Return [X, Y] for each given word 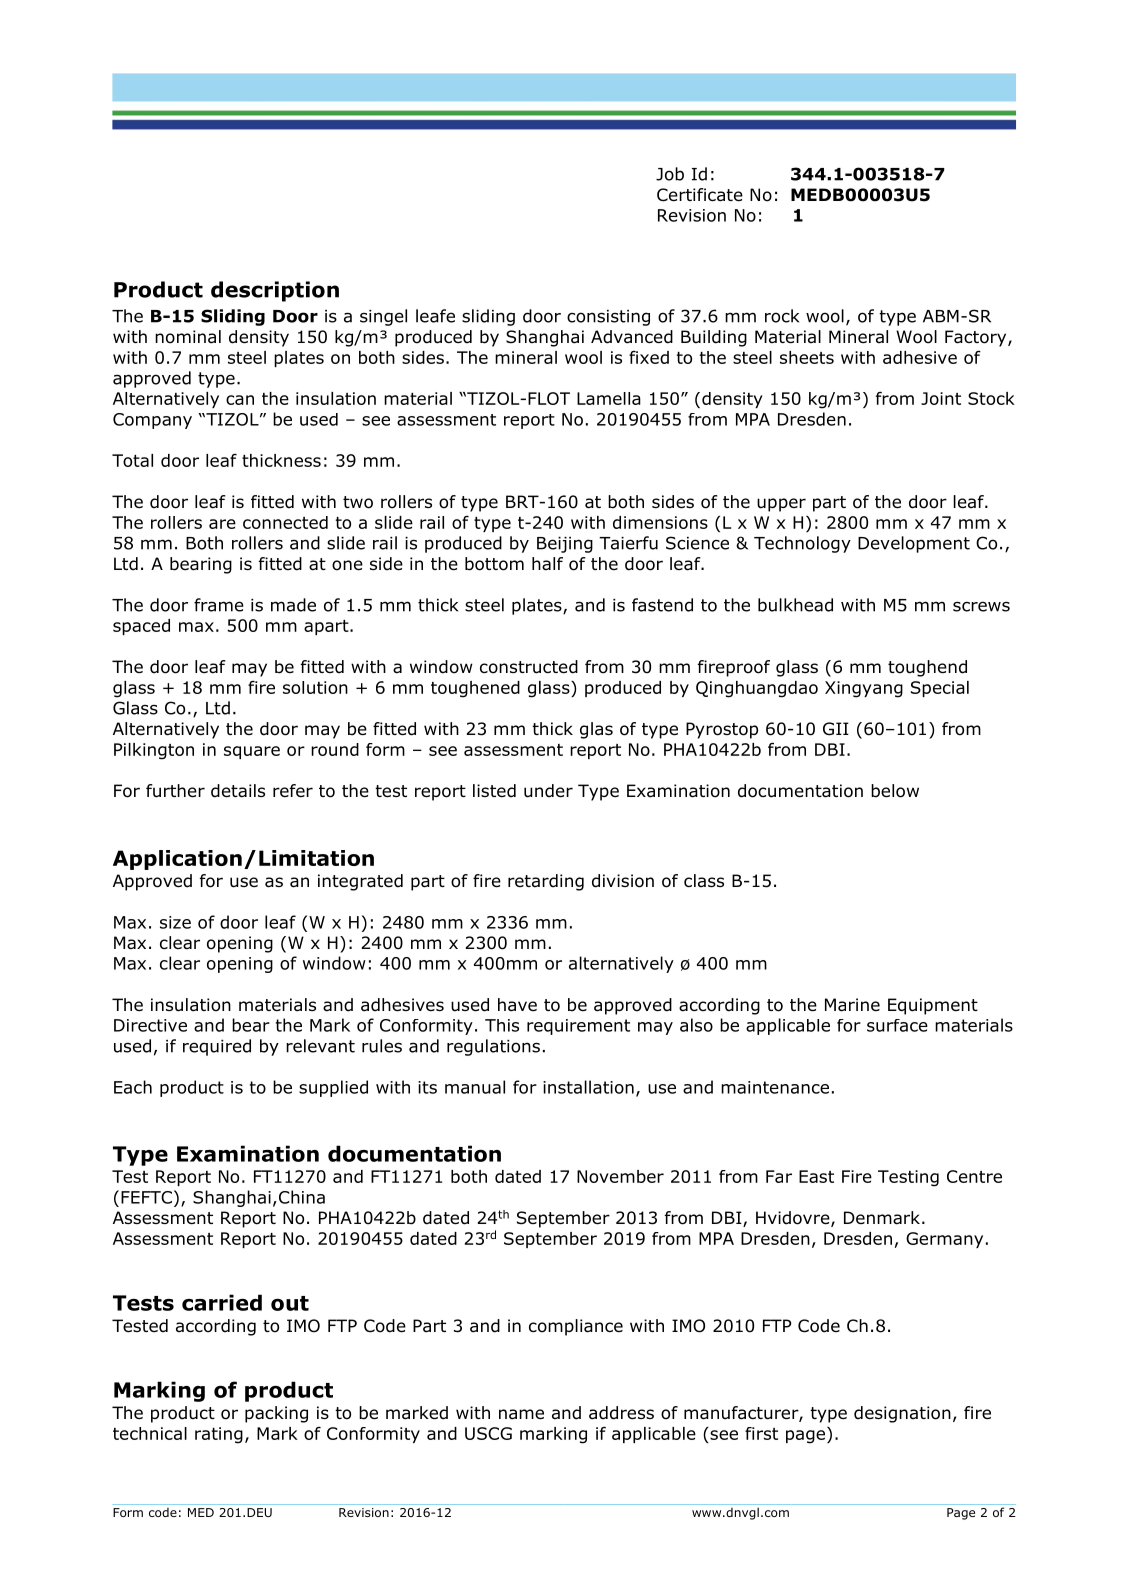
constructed [529, 667]
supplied [333, 1088]
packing [276, 1414]
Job [670, 174]
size [175, 922]
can [240, 400]
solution [315, 687]
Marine [852, 1005]
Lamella [609, 398]
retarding [546, 882]
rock [782, 316]
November [620, 1176]
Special [940, 689]
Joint [941, 398]
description [275, 291]
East [816, 1176]
